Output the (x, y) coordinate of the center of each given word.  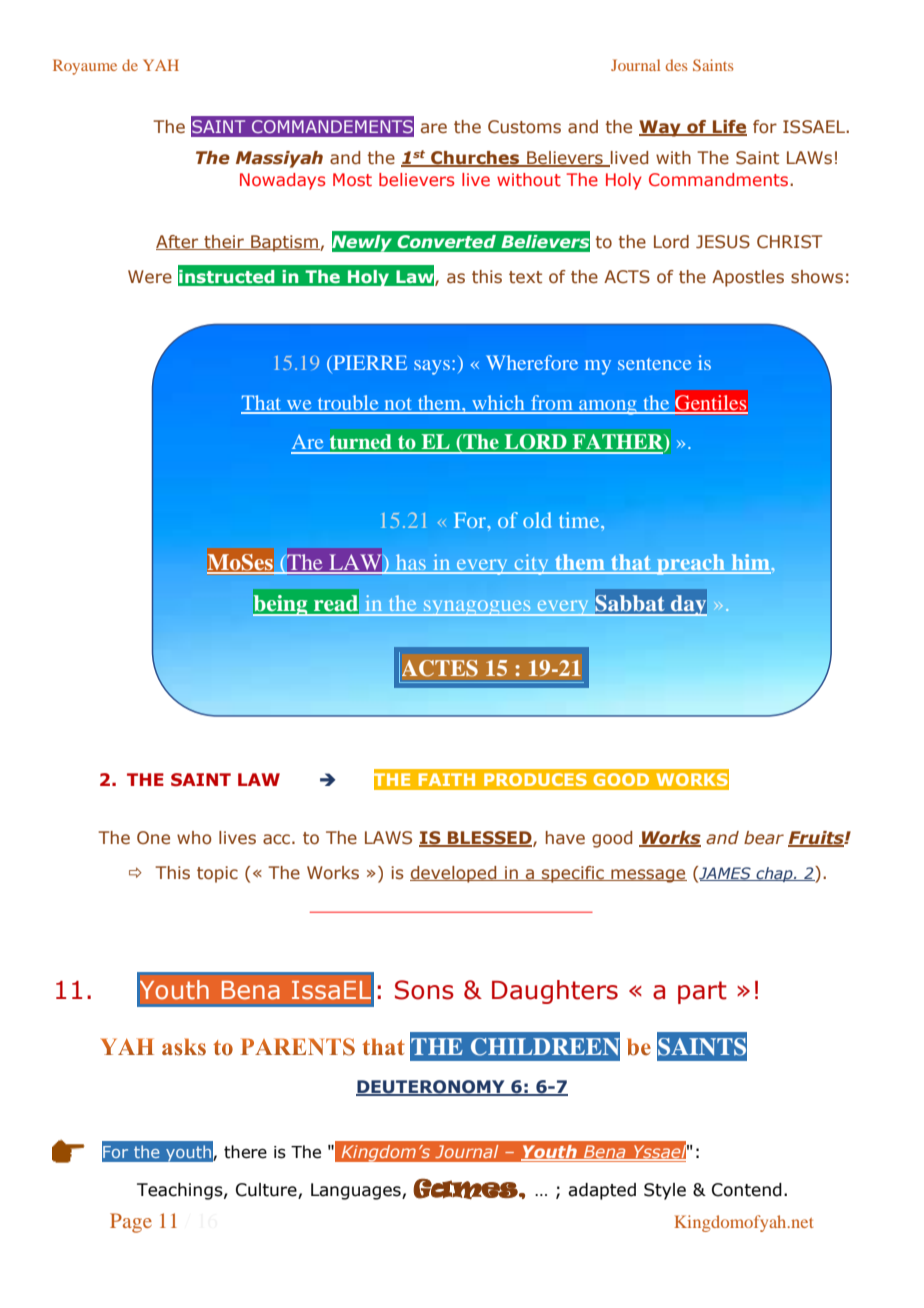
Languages (357, 1191)
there (245, 1152)
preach (691, 564)
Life (729, 128)
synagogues (477, 608)
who (194, 838)
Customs (524, 127)
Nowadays (282, 181)
